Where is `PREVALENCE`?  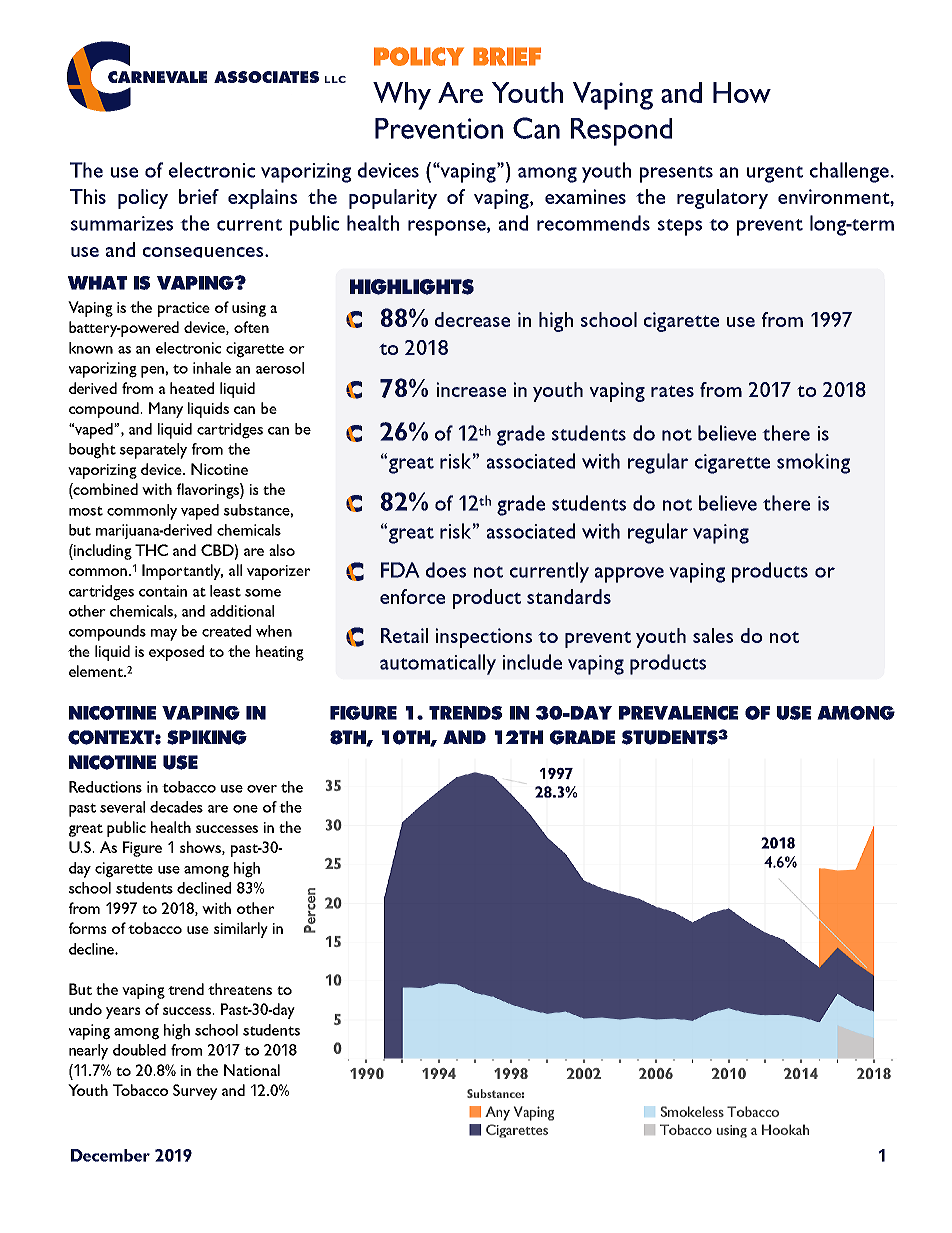 PREVALENCE is located at coordinates (678, 713).
